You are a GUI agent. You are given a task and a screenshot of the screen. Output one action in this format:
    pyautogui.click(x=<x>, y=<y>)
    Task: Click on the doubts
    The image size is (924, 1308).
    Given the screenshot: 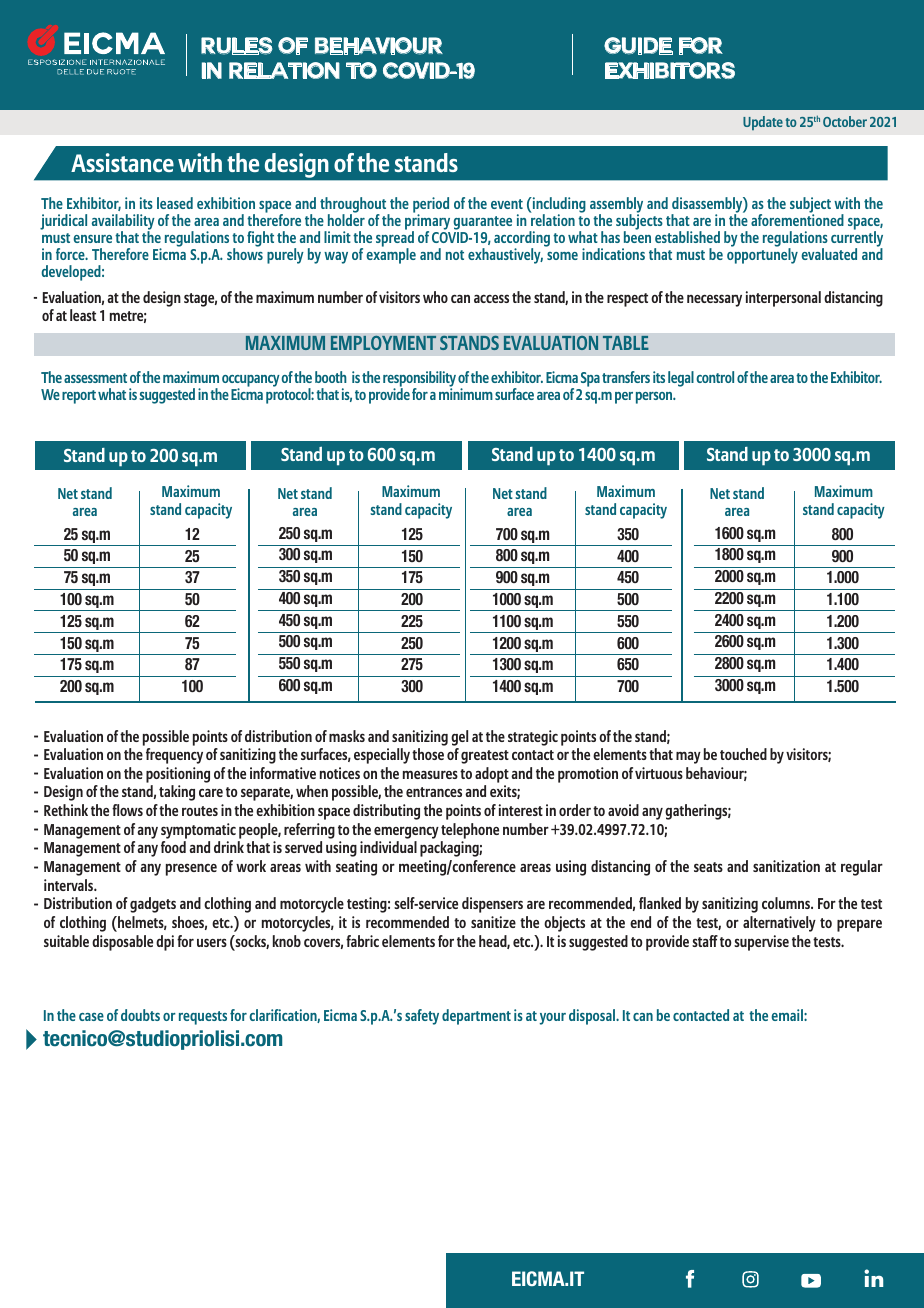 What is the action you would take?
    pyautogui.click(x=140, y=1015)
